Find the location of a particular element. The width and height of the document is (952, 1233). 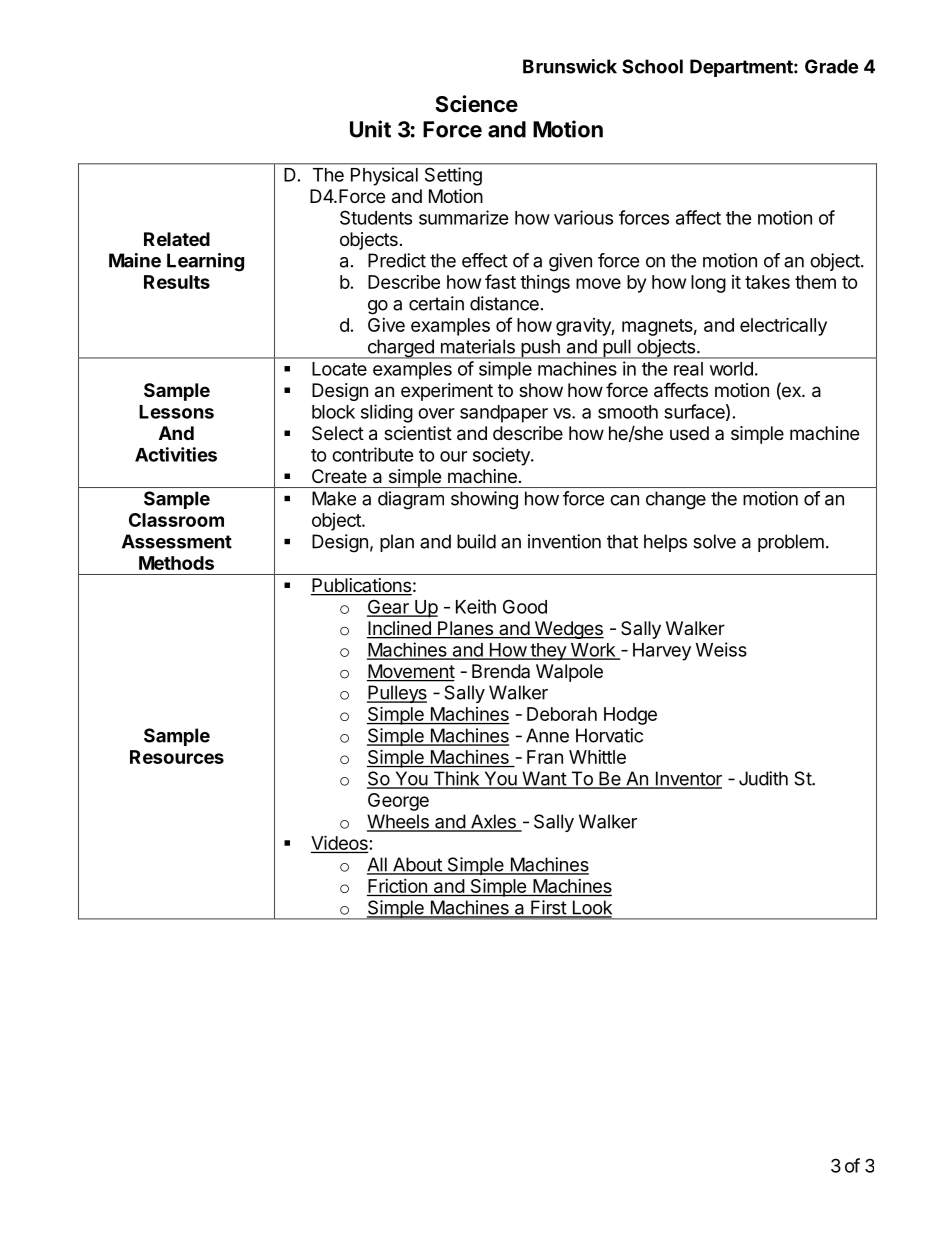

Resources is located at coordinates (177, 757).
